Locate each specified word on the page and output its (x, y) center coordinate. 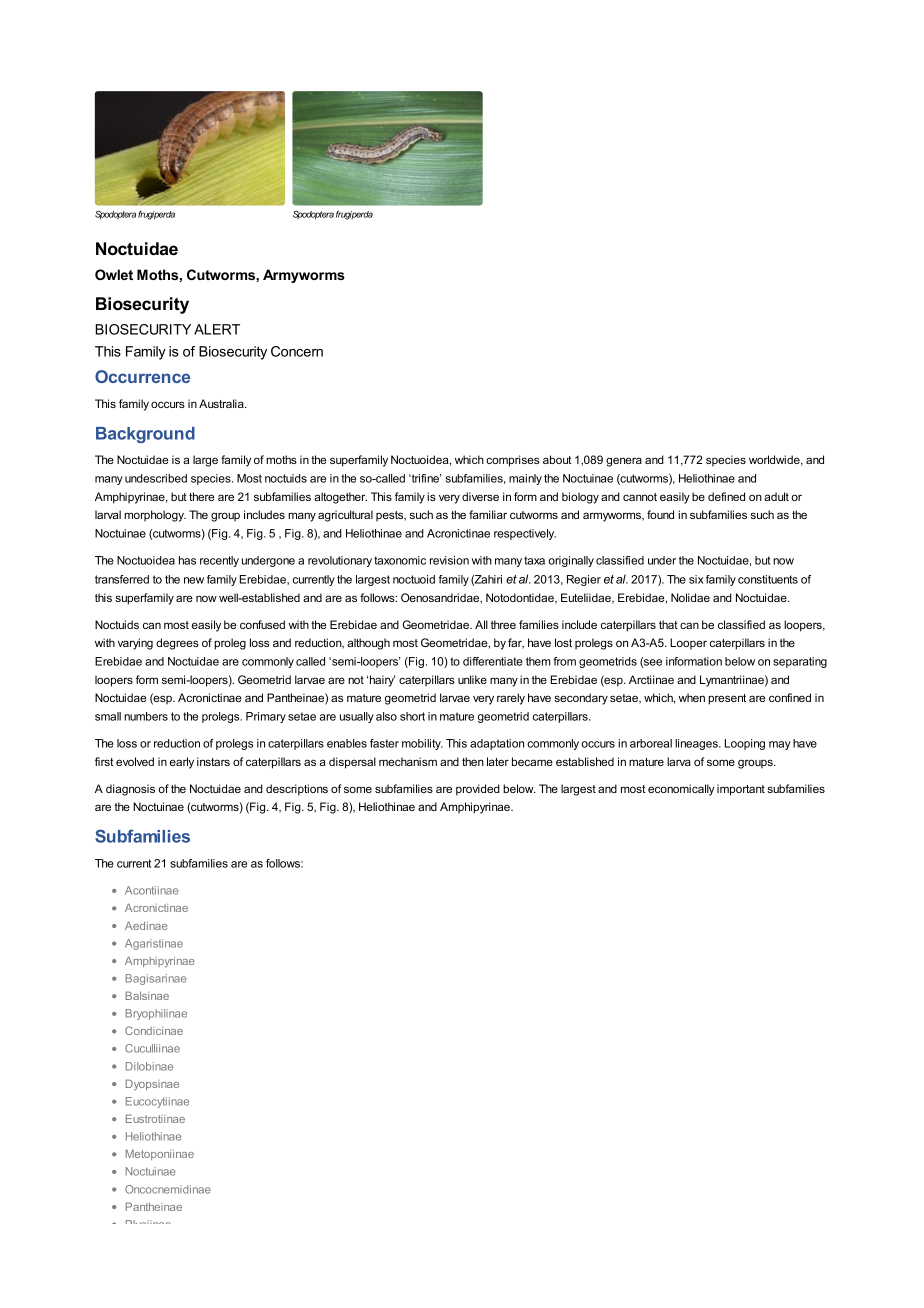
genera (624, 462)
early (182, 763)
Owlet (114, 274)
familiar (488, 514)
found (660, 514)
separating (800, 662)
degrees (177, 644)
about (557, 459)
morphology (155, 516)
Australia (222, 403)
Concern (297, 351)
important (741, 790)
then (473, 761)
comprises (512, 461)
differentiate (493, 661)
